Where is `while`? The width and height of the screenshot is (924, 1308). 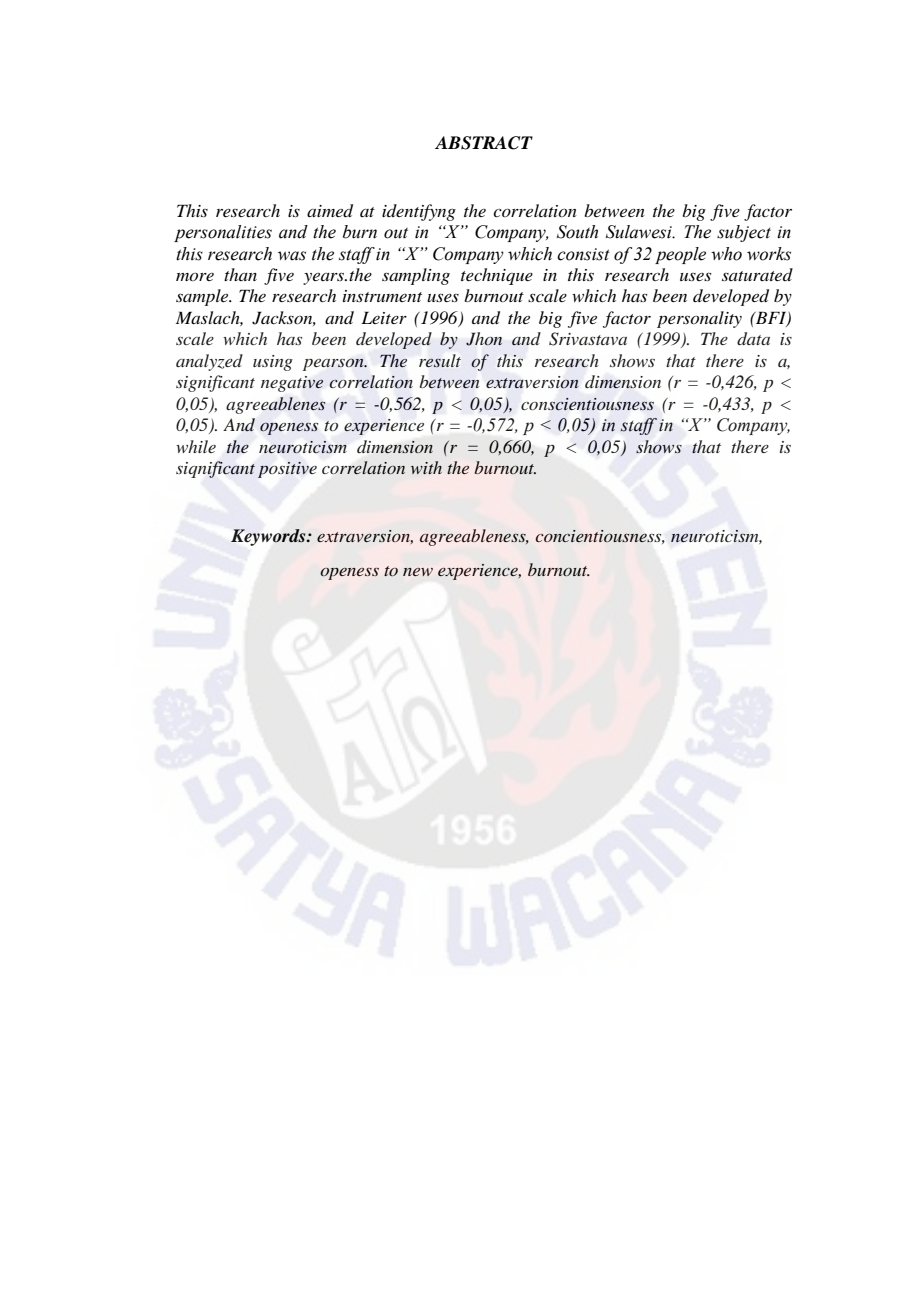 while is located at coordinates (196, 446).
